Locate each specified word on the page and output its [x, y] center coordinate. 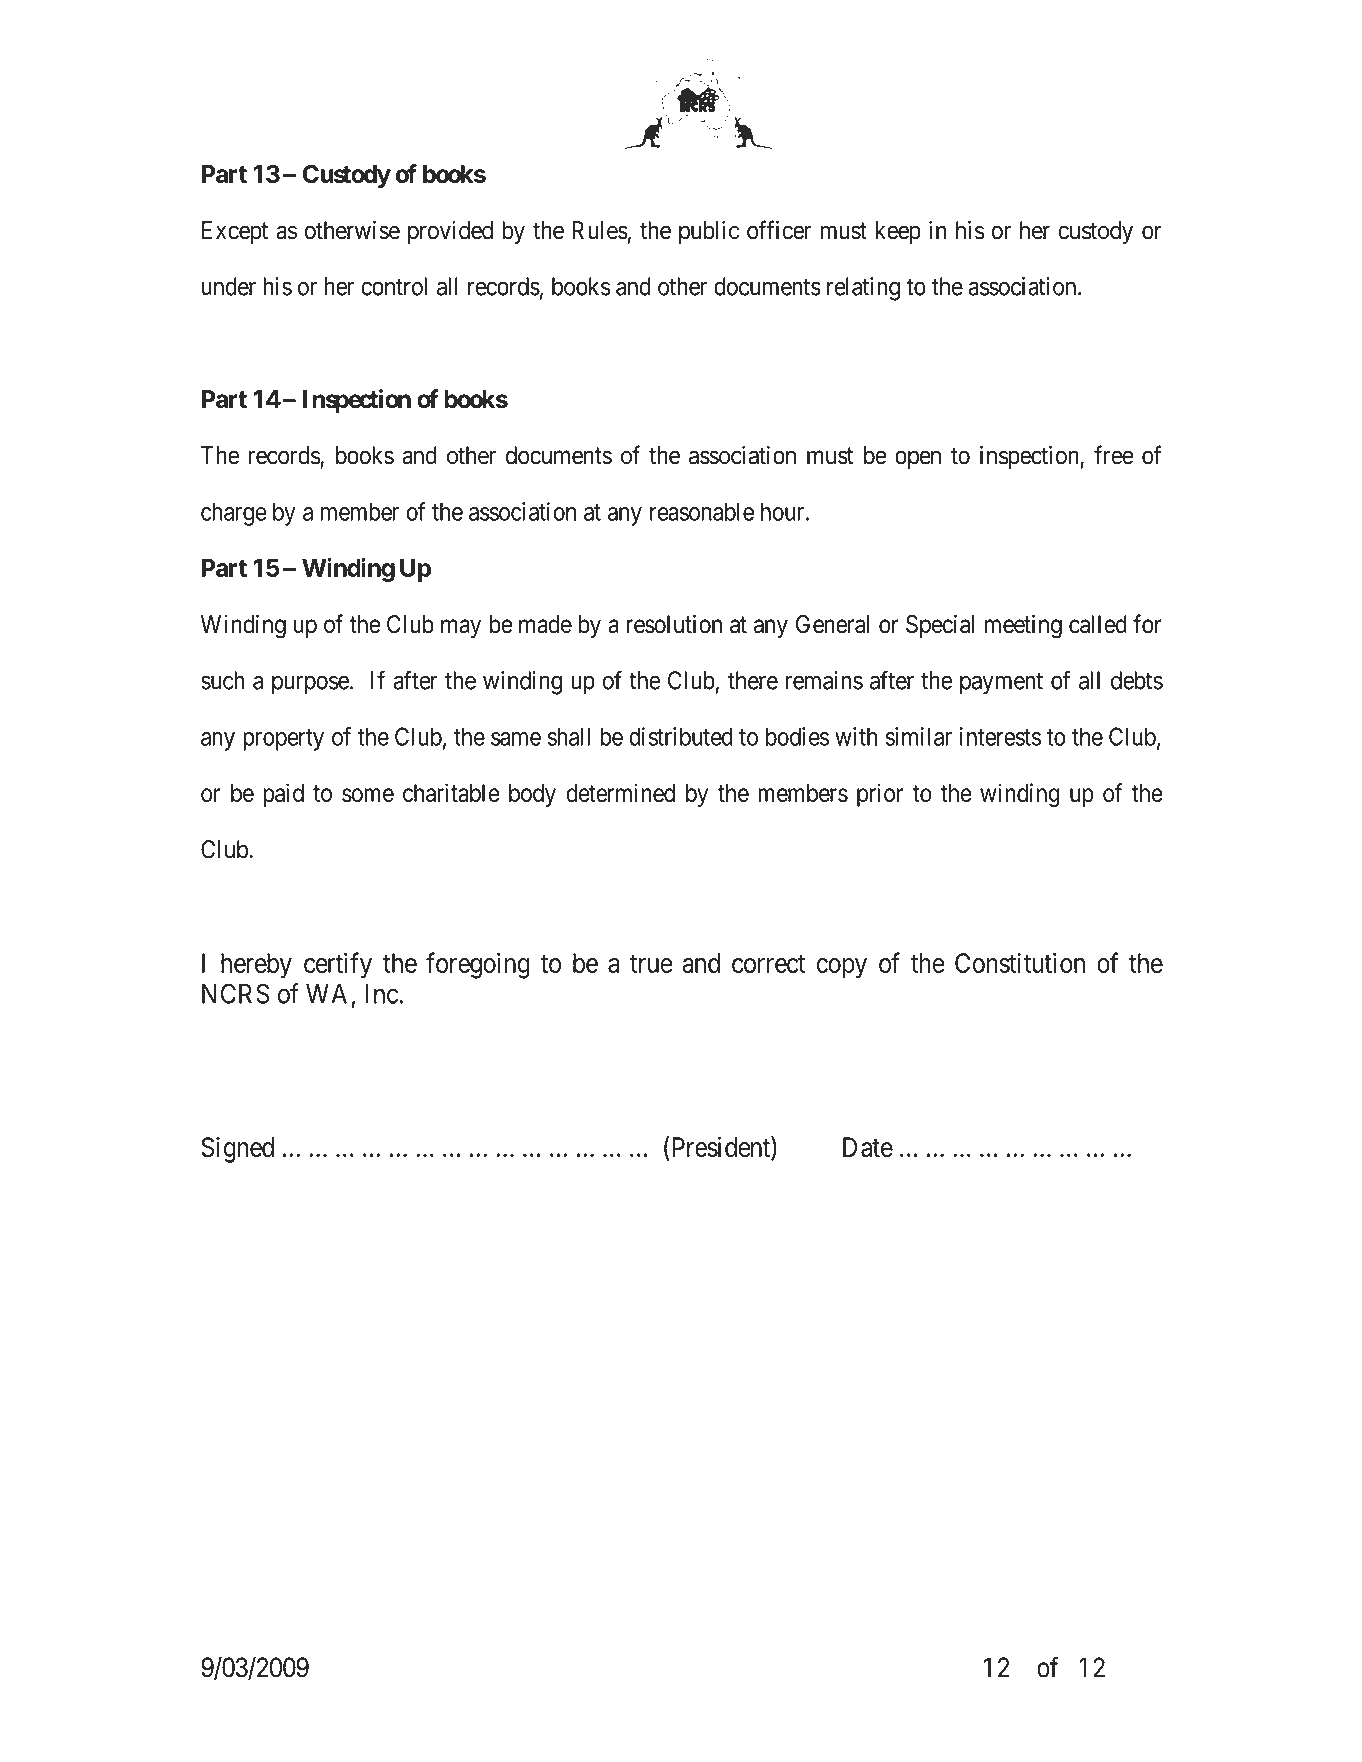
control [394, 286]
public [709, 232]
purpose [310, 685]
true [651, 964]
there [753, 680]
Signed [237, 1150]
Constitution [1020, 962]
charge [234, 514]
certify [338, 965]
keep [898, 232]
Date [868, 1147]
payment [1001, 684]
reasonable [702, 511]
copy [842, 968]
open [918, 459]
